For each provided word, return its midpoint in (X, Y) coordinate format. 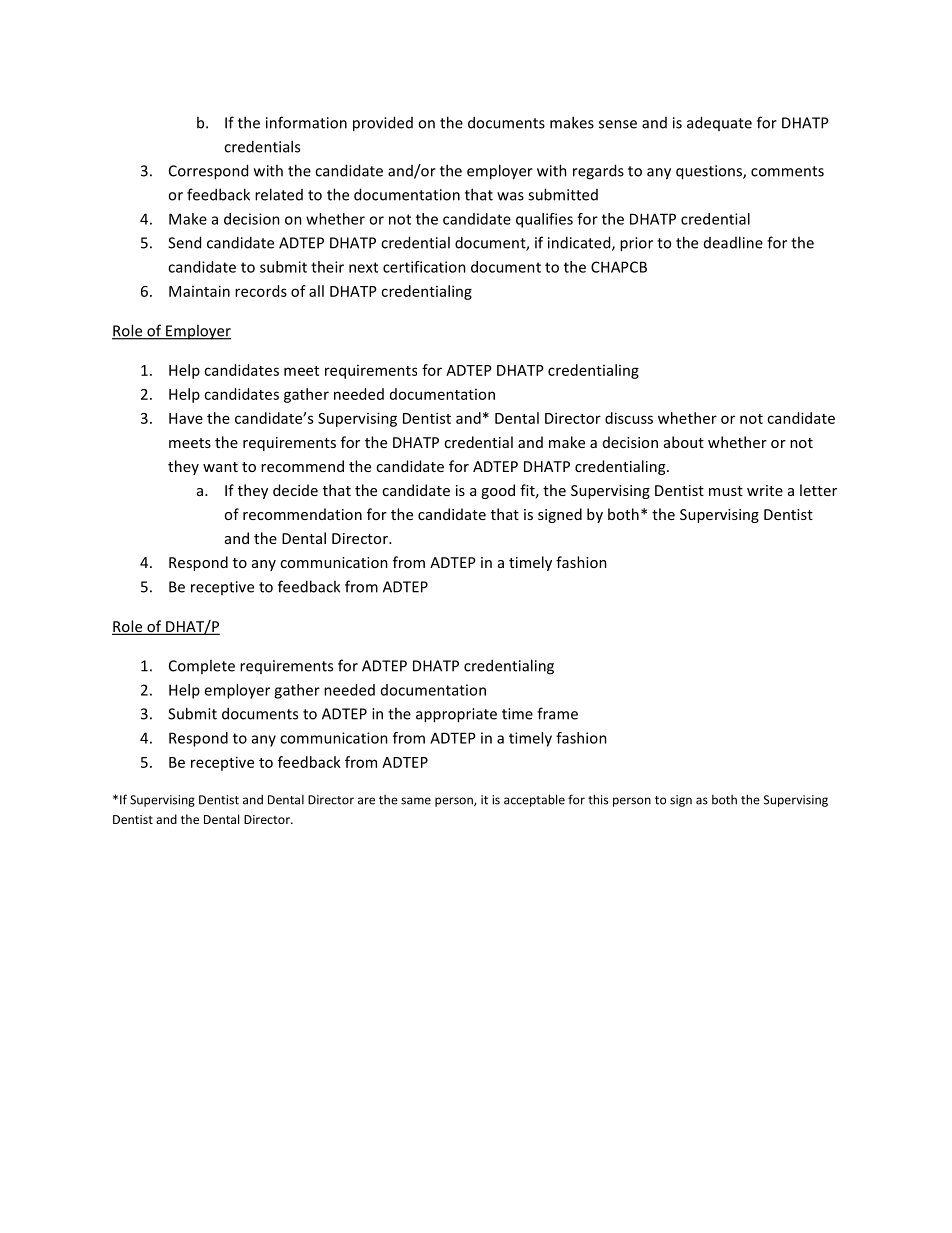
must (726, 491)
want (220, 467)
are (366, 801)
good (498, 491)
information (306, 122)
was (510, 196)
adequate (719, 123)
